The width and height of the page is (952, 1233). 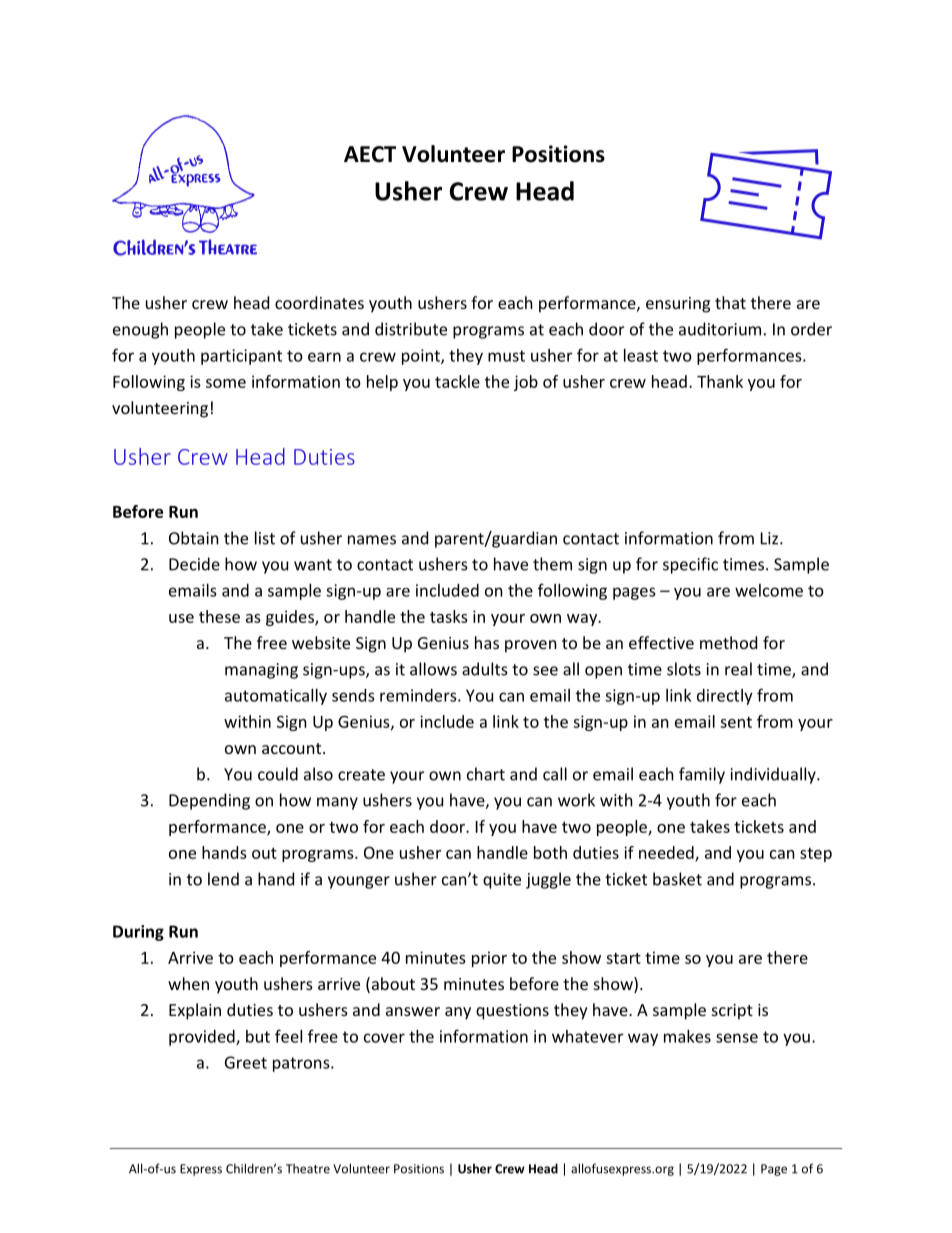 I want to click on family, so click(x=702, y=775).
